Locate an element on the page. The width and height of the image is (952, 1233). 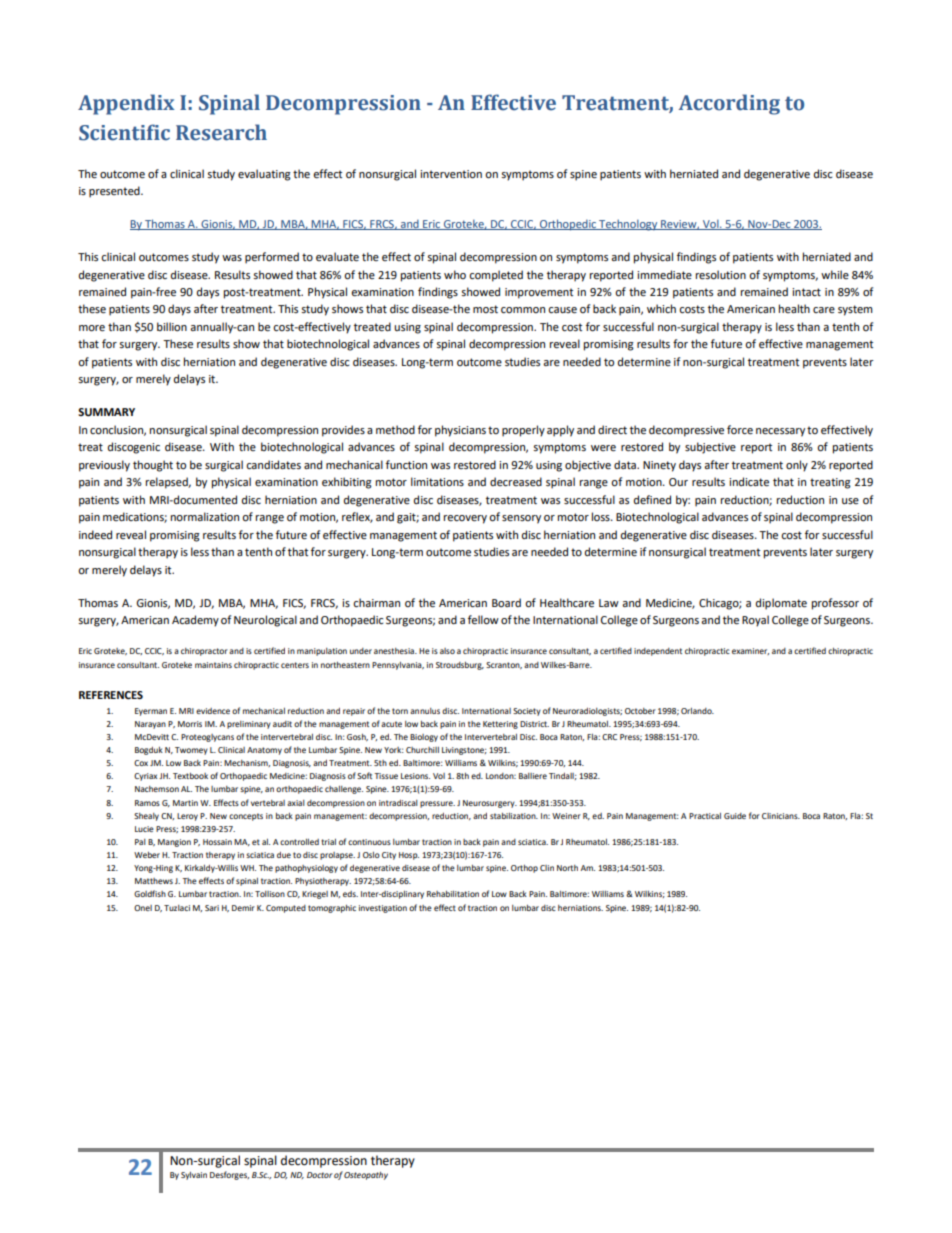
who is located at coordinates (455, 274).
